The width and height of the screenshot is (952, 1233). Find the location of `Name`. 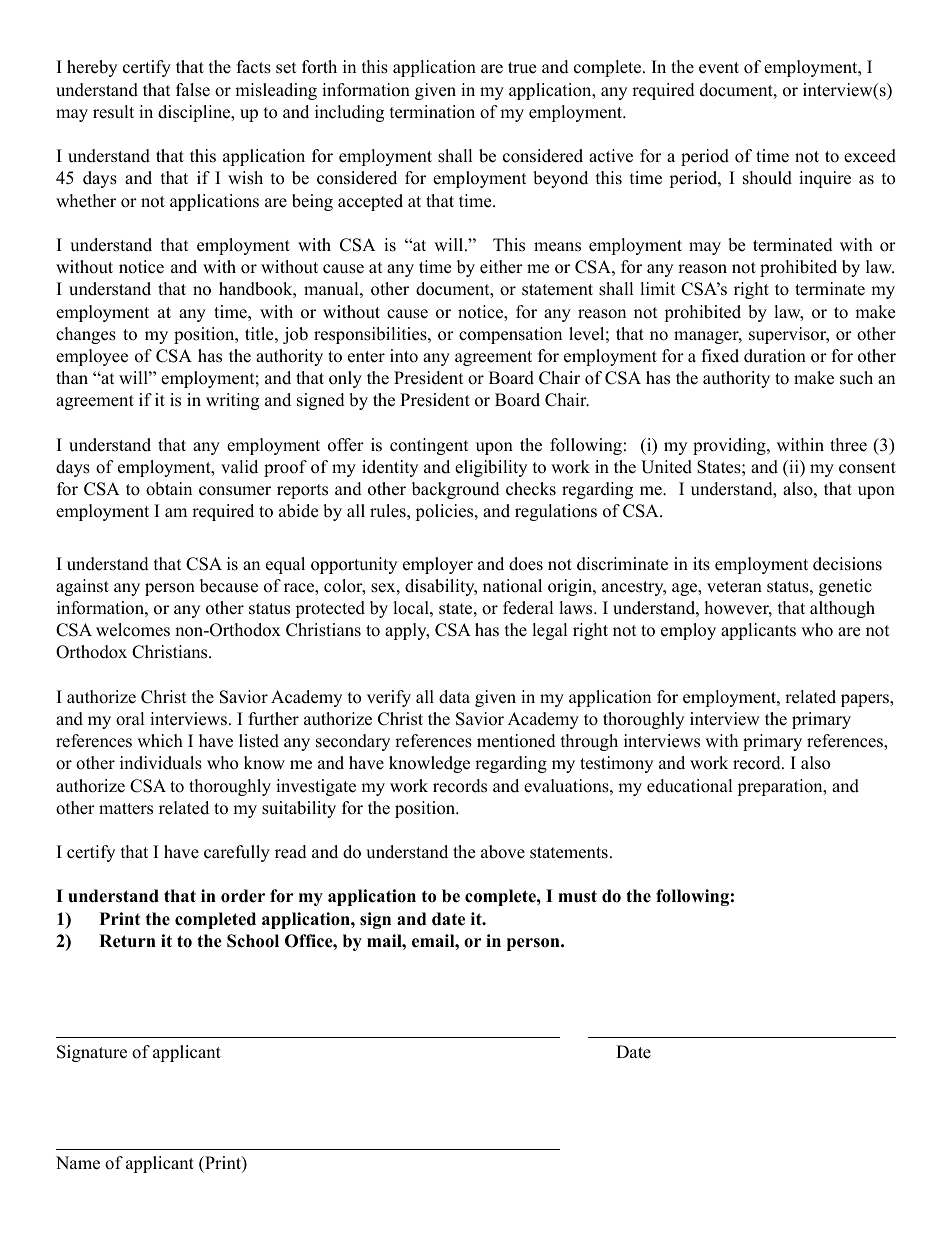

Name is located at coordinates (78, 1163).
